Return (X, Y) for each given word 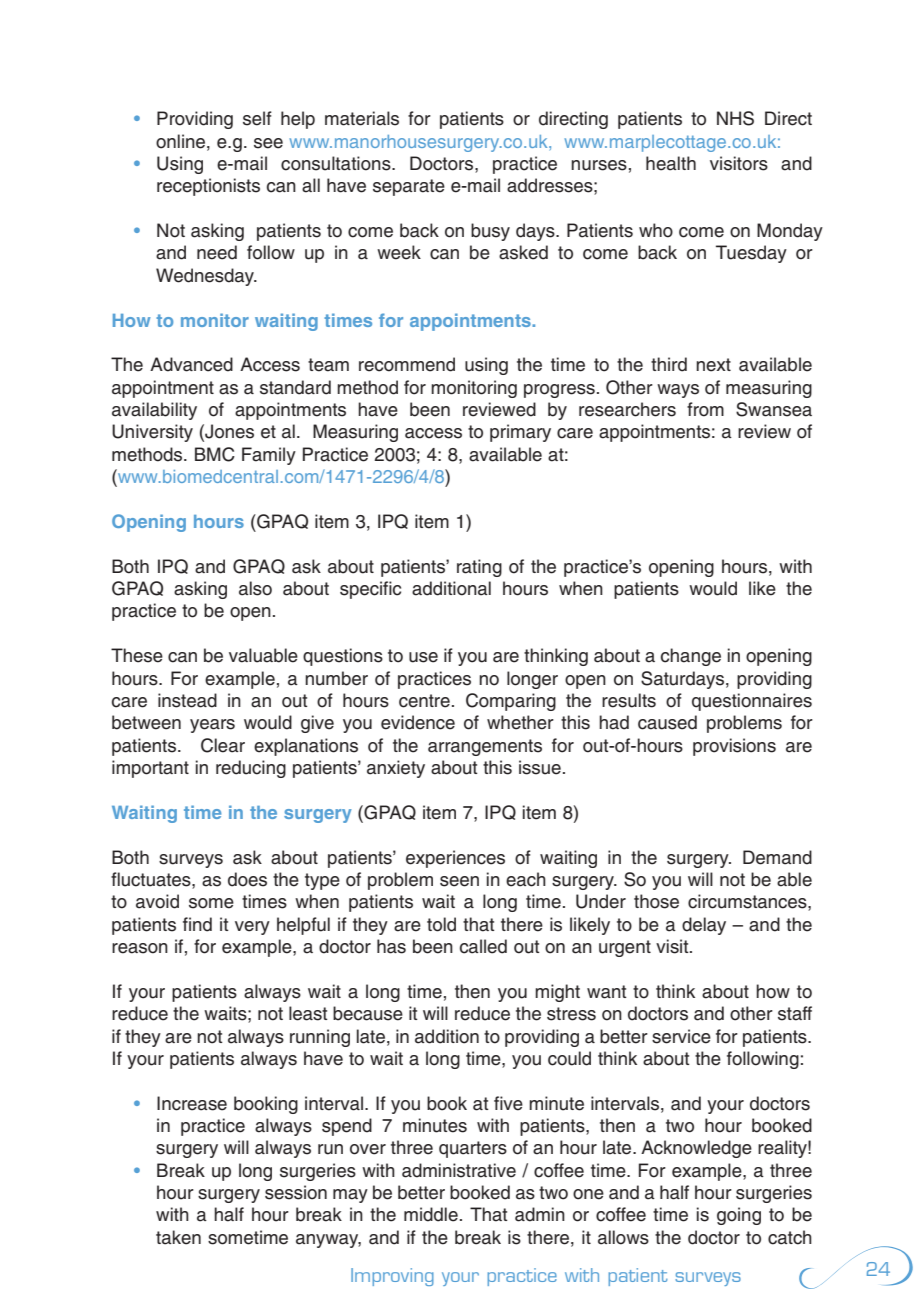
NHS (735, 118)
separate (409, 187)
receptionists (208, 187)
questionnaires (752, 702)
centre (424, 701)
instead (187, 700)
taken (178, 1237)
